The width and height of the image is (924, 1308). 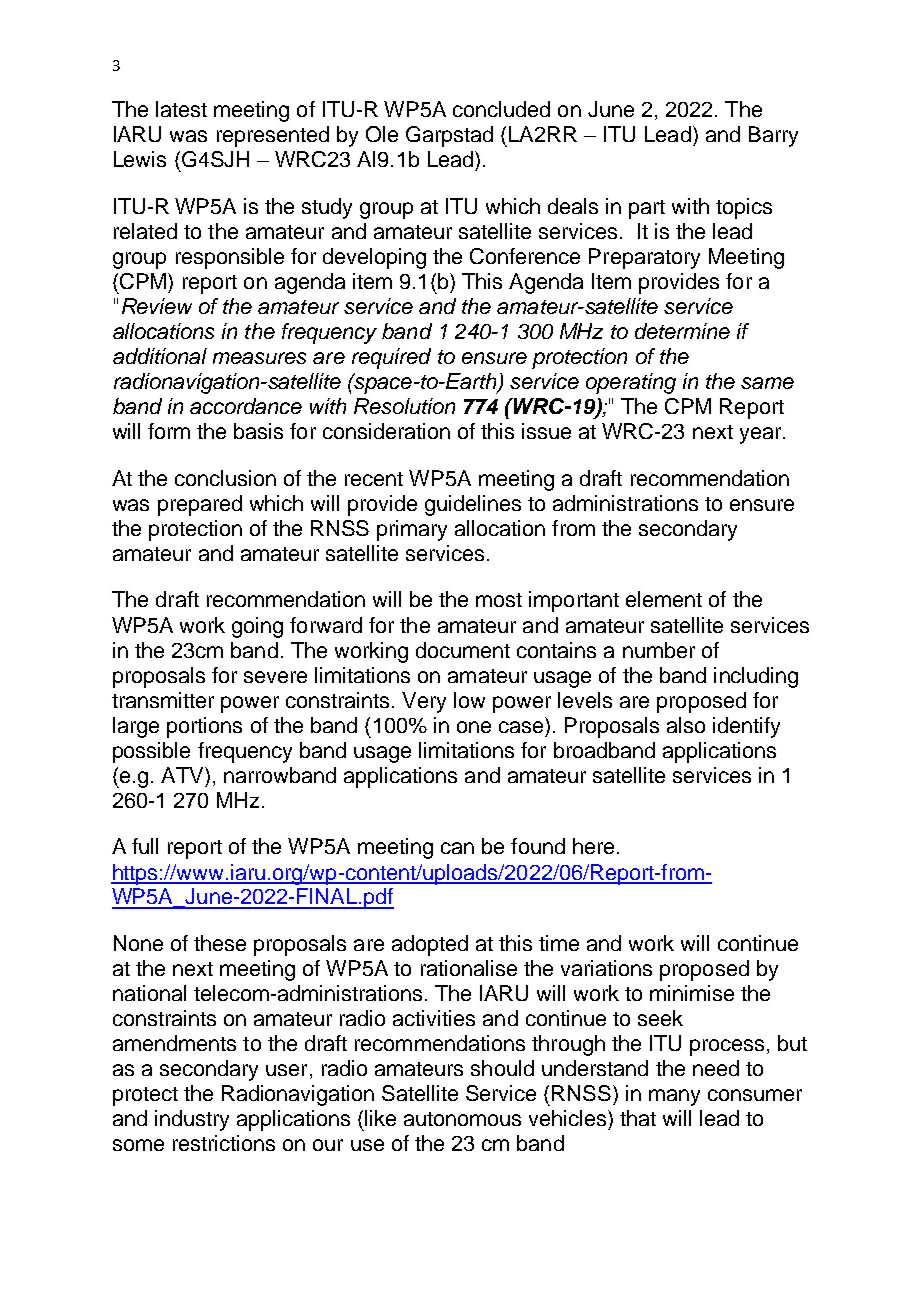 What do you see at coordinates (473, 505) in the image?
I see `guidelines` at bounding box center [473, 505].
